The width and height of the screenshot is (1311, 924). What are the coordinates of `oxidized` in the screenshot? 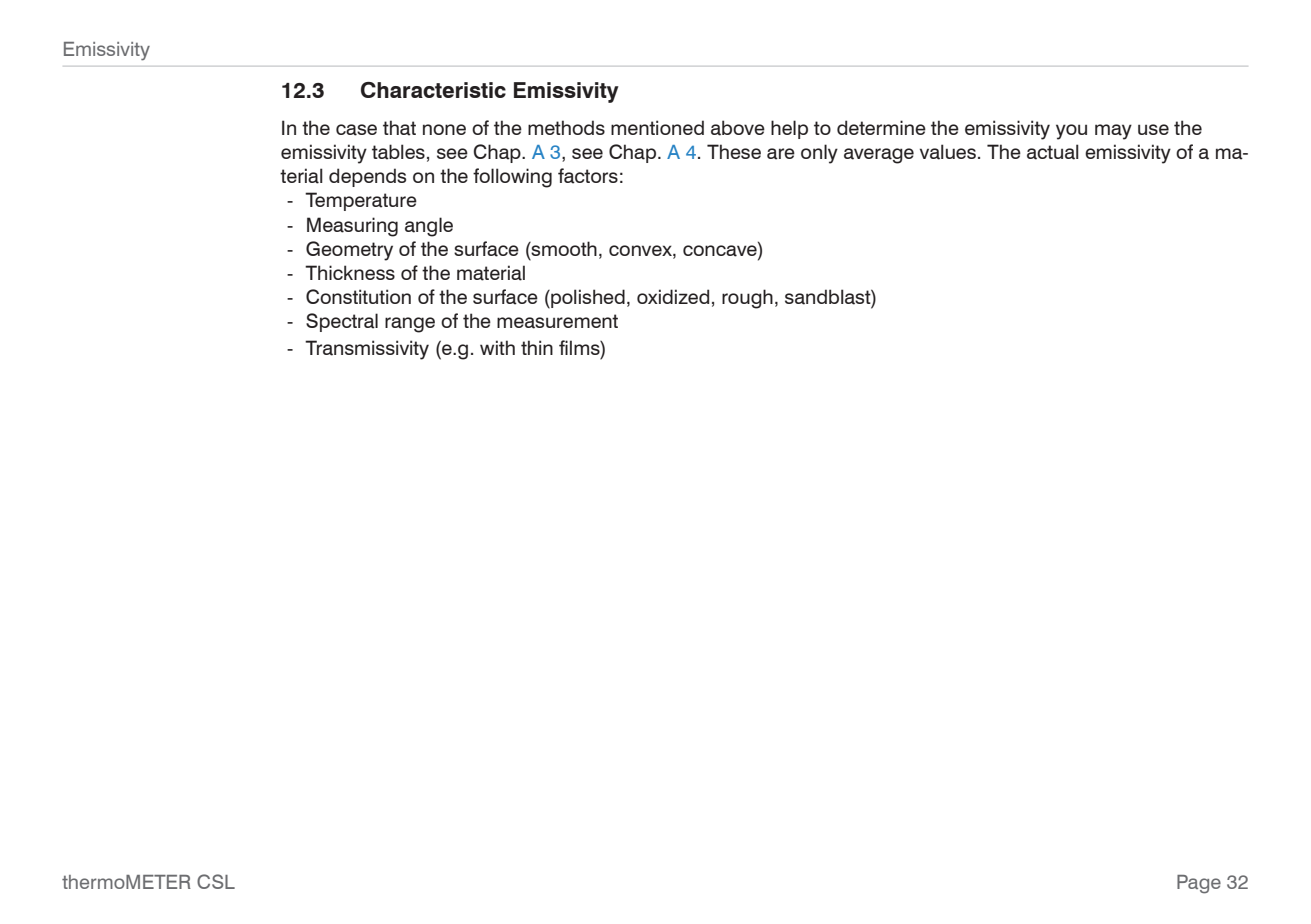 It's located at (673, 296).
